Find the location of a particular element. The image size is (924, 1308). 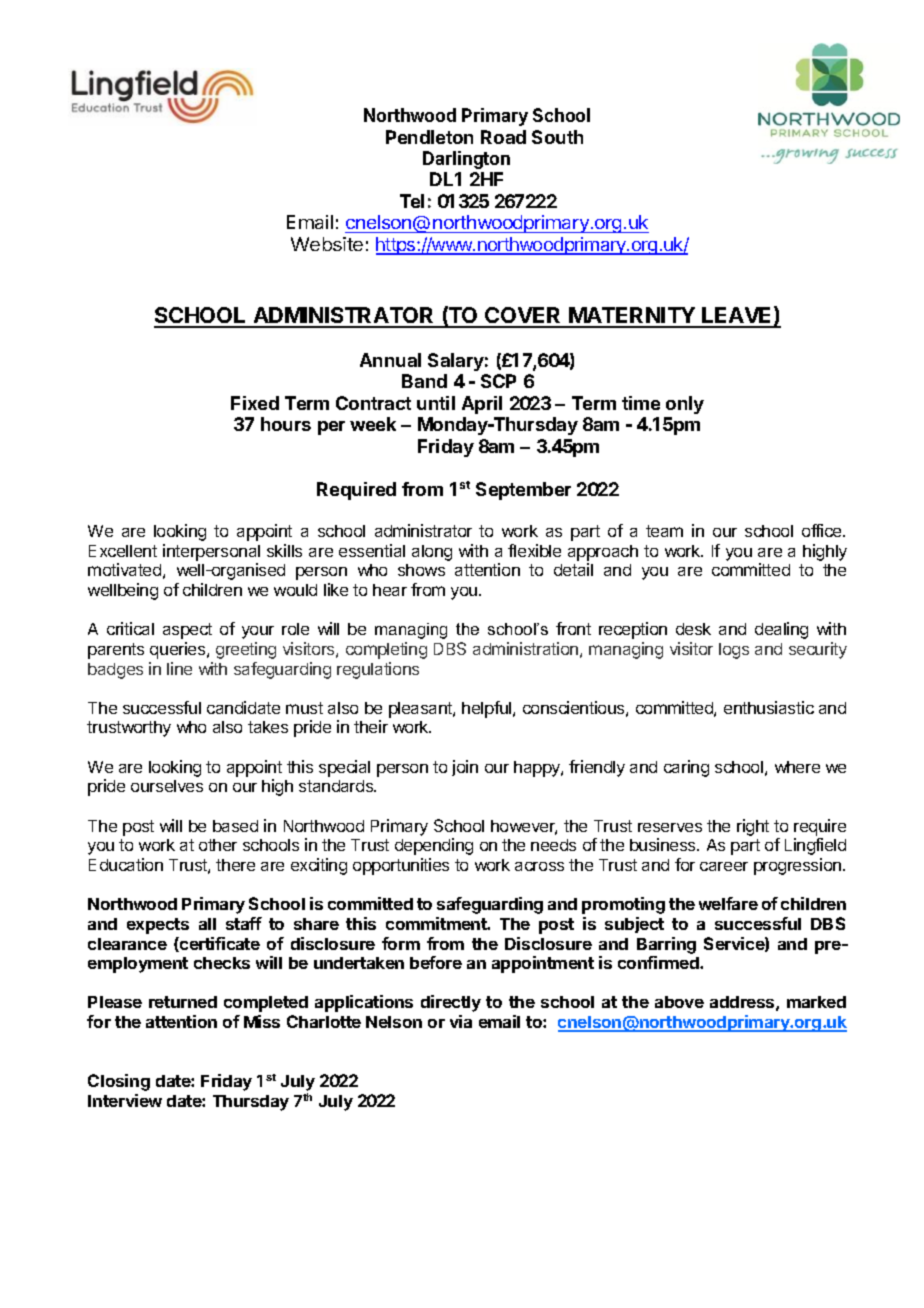

via is located at coordinates (461, 1021).
